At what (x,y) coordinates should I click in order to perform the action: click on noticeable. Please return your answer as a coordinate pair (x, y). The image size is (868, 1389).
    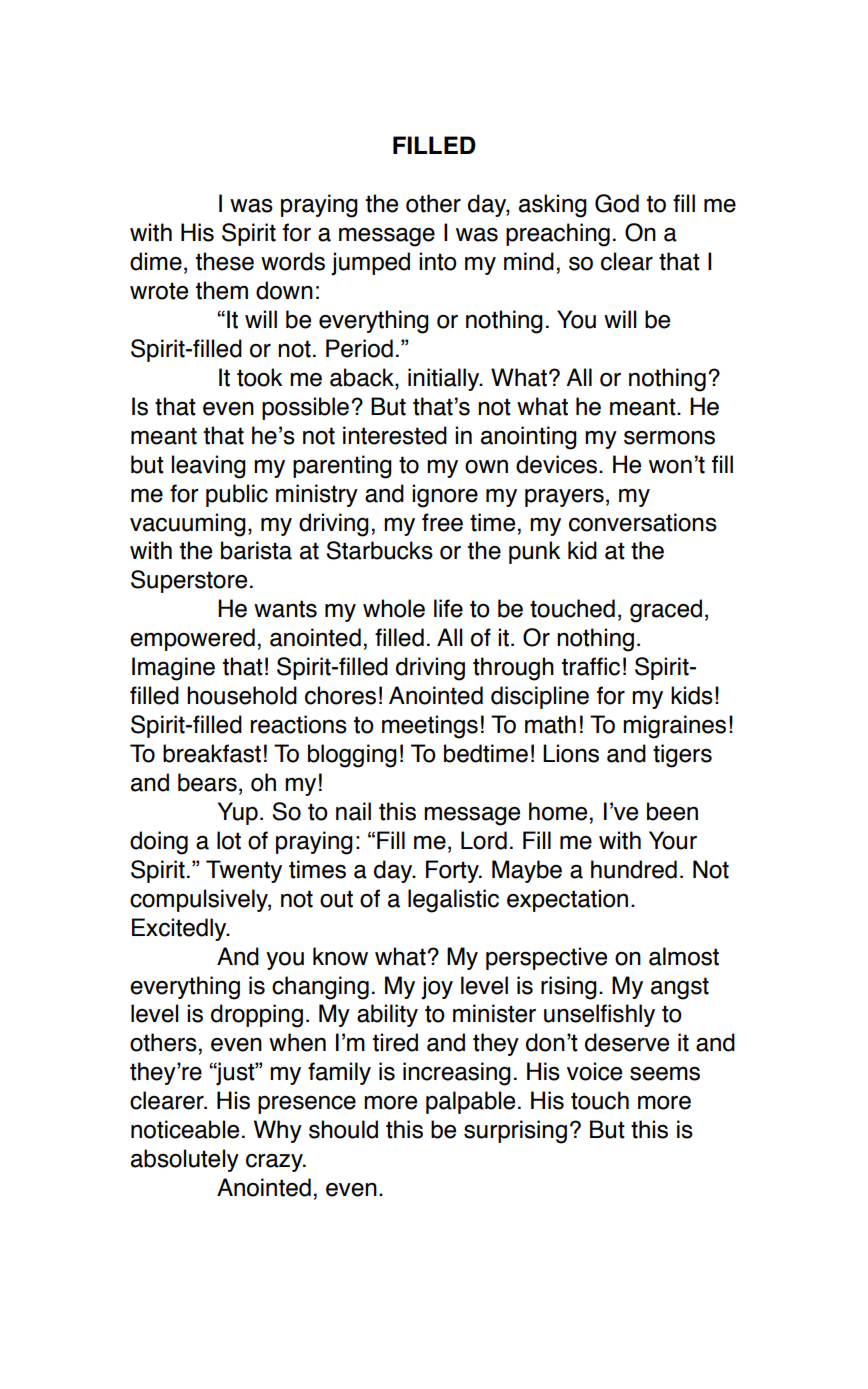
    Looking at the image, I should click on (185, 1129).
